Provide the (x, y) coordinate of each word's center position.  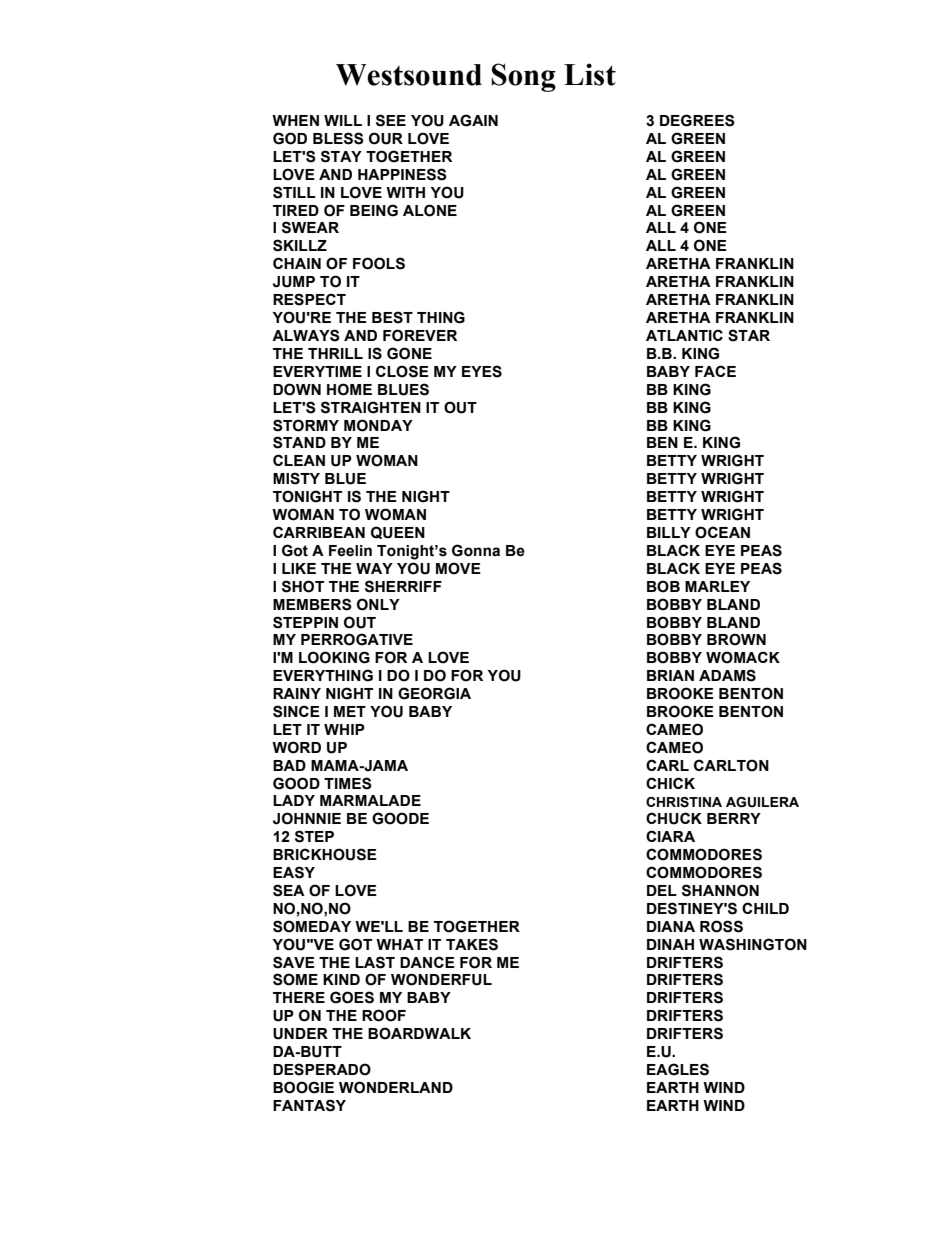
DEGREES (697, 120)
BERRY (734, 818)
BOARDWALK (419, 1033)
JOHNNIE (307, 818)
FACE (715, 371)
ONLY (378, 604)
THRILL (335, 353)
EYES (482, 371)
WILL (343, 120)
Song (524, 77)
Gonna (476, 550)
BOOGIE (303, 1087)
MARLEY (717, 586)
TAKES (472, 944)
